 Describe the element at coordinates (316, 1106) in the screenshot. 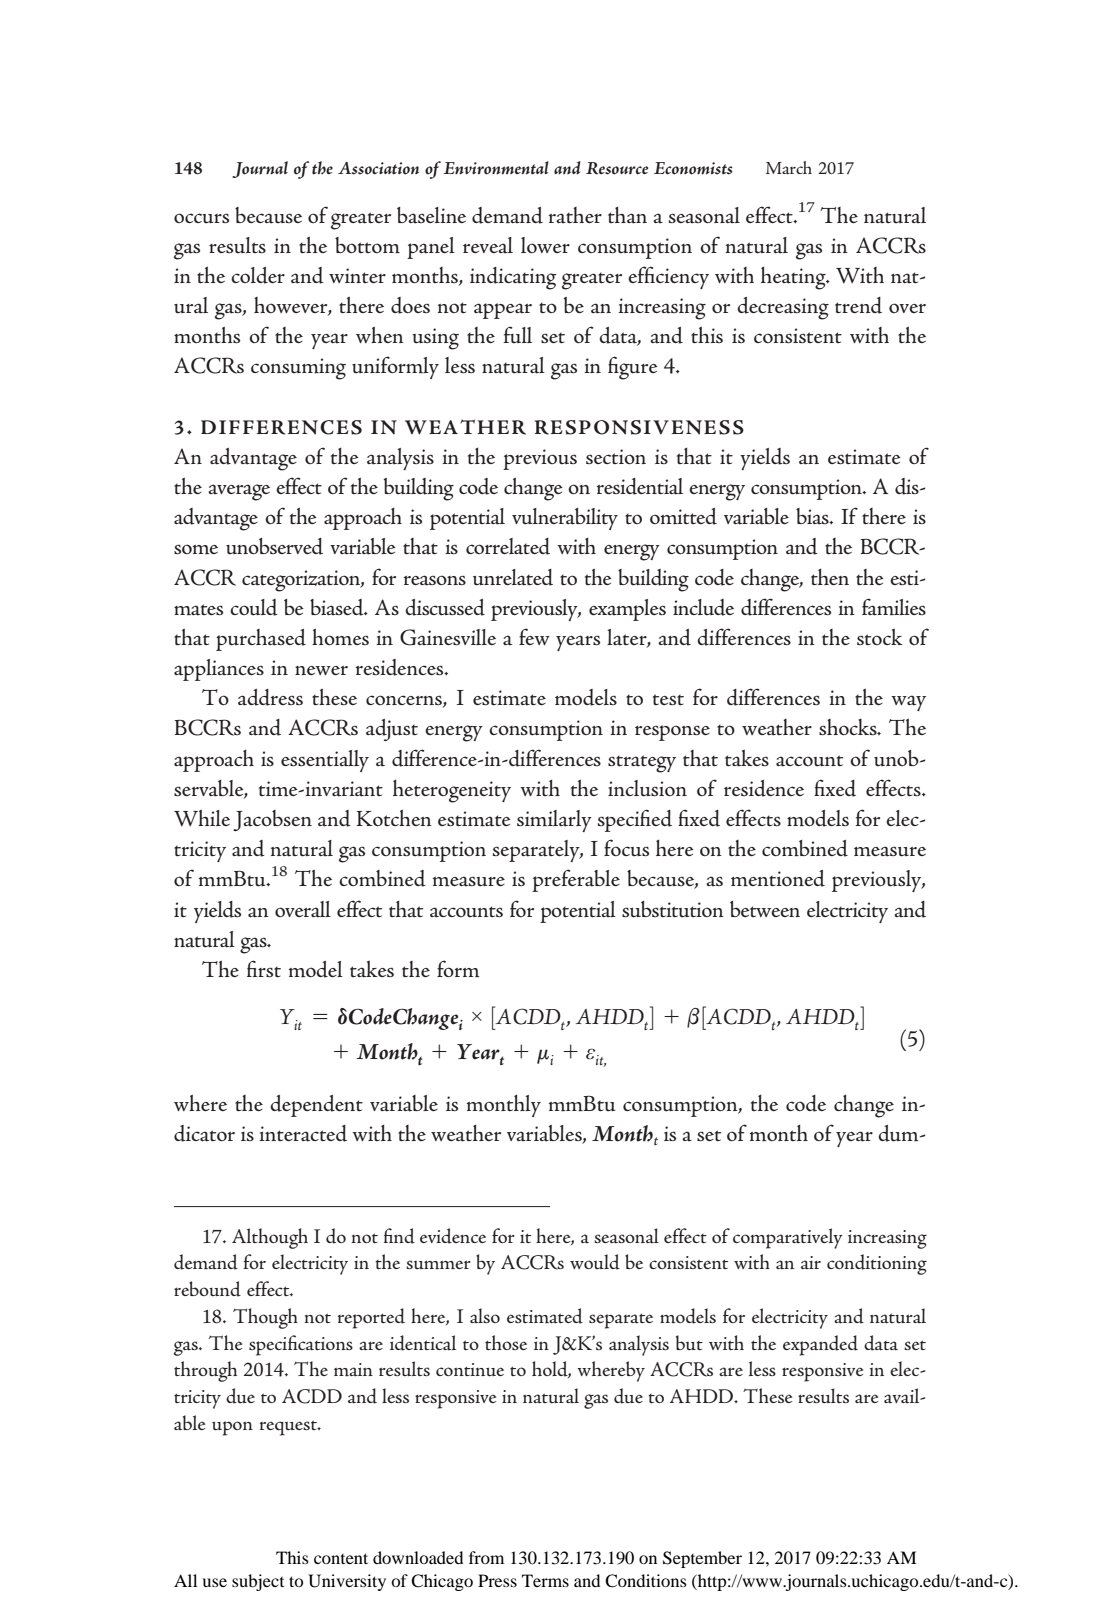

I see `dependent` at that location.
